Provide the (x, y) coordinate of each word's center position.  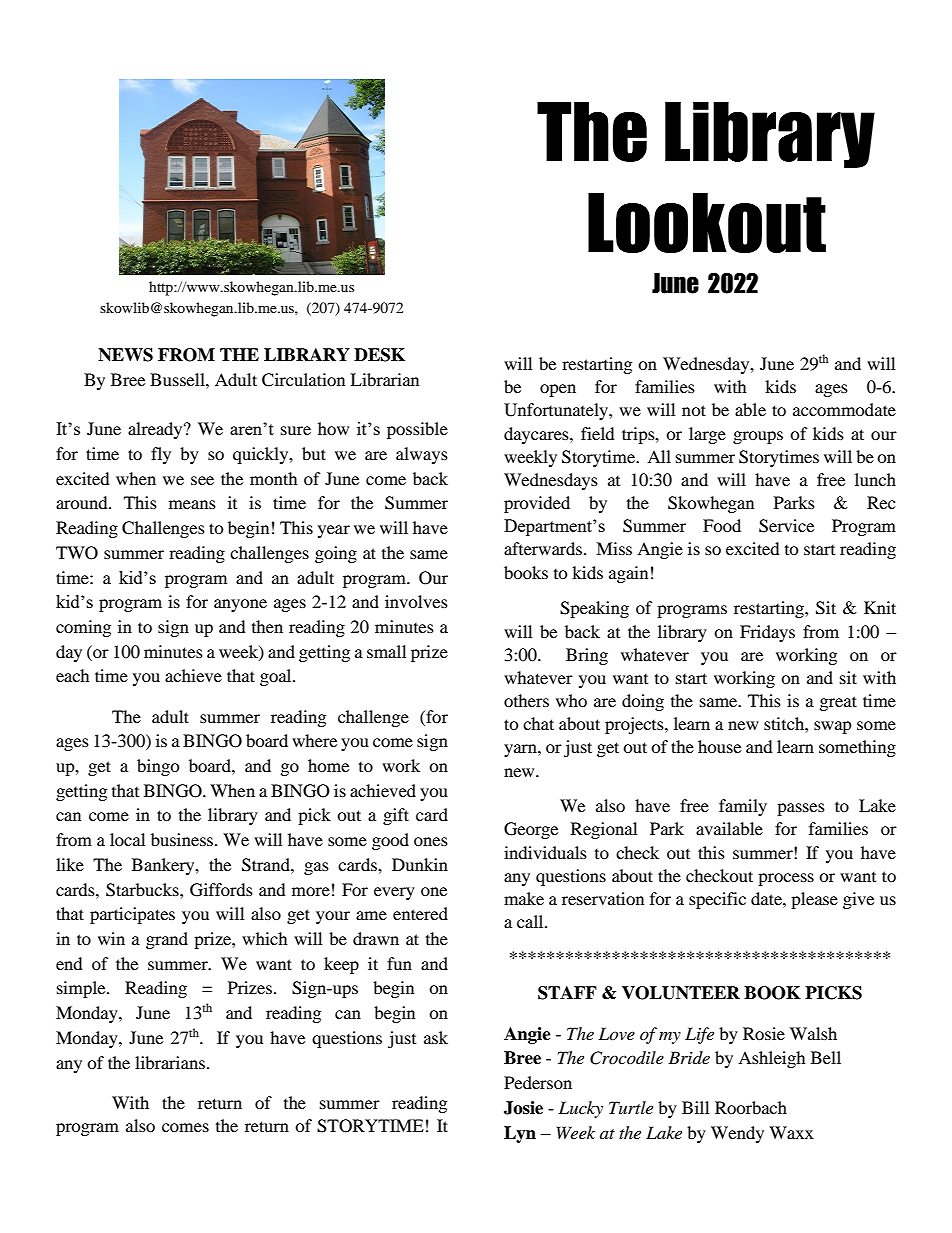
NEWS (125, 355)
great (838, 703)
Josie (523, 1108)
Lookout (707, 223)
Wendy (737, 1134)
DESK (379, 355)
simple (82, 989)
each (73, 675)
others (526, 700)
